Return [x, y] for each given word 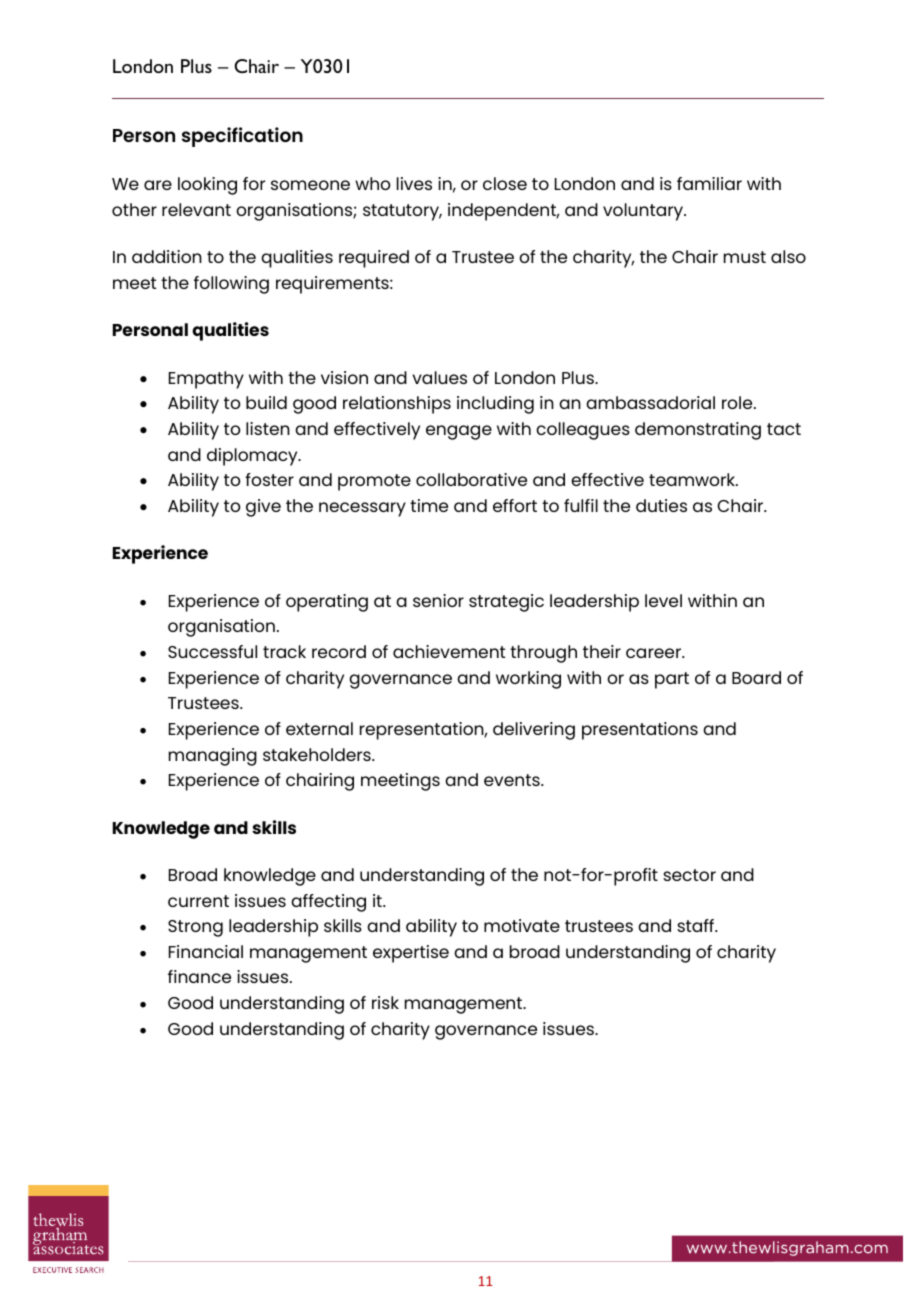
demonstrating [698, 431]
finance [199, 976]
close [505, 183]
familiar [709, 183]
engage [459, 432]
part [672, 680]
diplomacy [253, 457]
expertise [411, 954]
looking [207, 186]
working [528, 680]
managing [213, 757]
